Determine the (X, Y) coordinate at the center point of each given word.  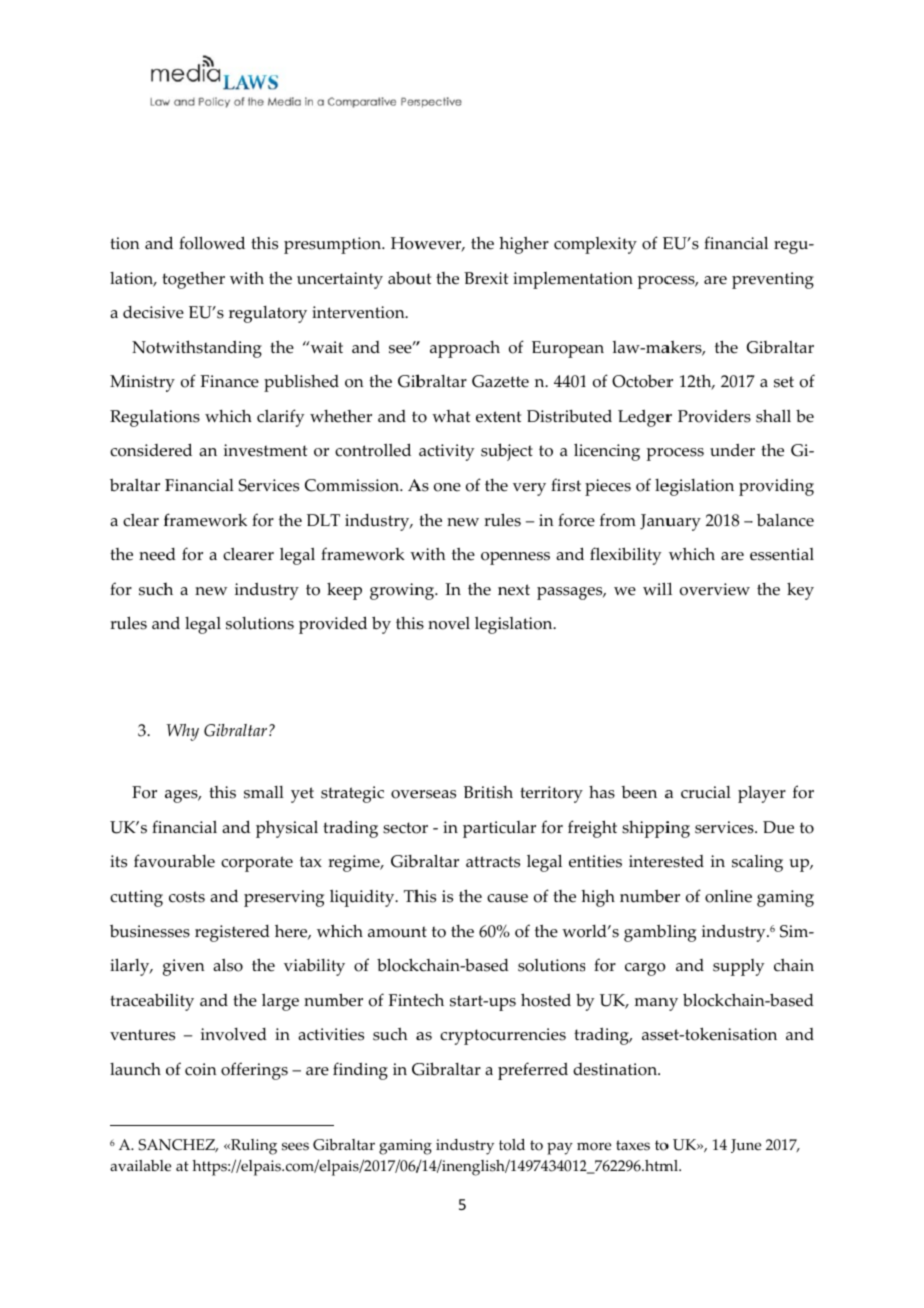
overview (715, 589)
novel (449, 623)
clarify (280, 418)
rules (128, 623)
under (732, 450)
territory (551, 794)
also (228, 965)
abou (407, 278)
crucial (706, 792)
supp (731, 969)
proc (655, 282)
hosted (546, 1000)
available (140, 1166)
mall (267, 792)
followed (212, 243)
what (451, 416)
